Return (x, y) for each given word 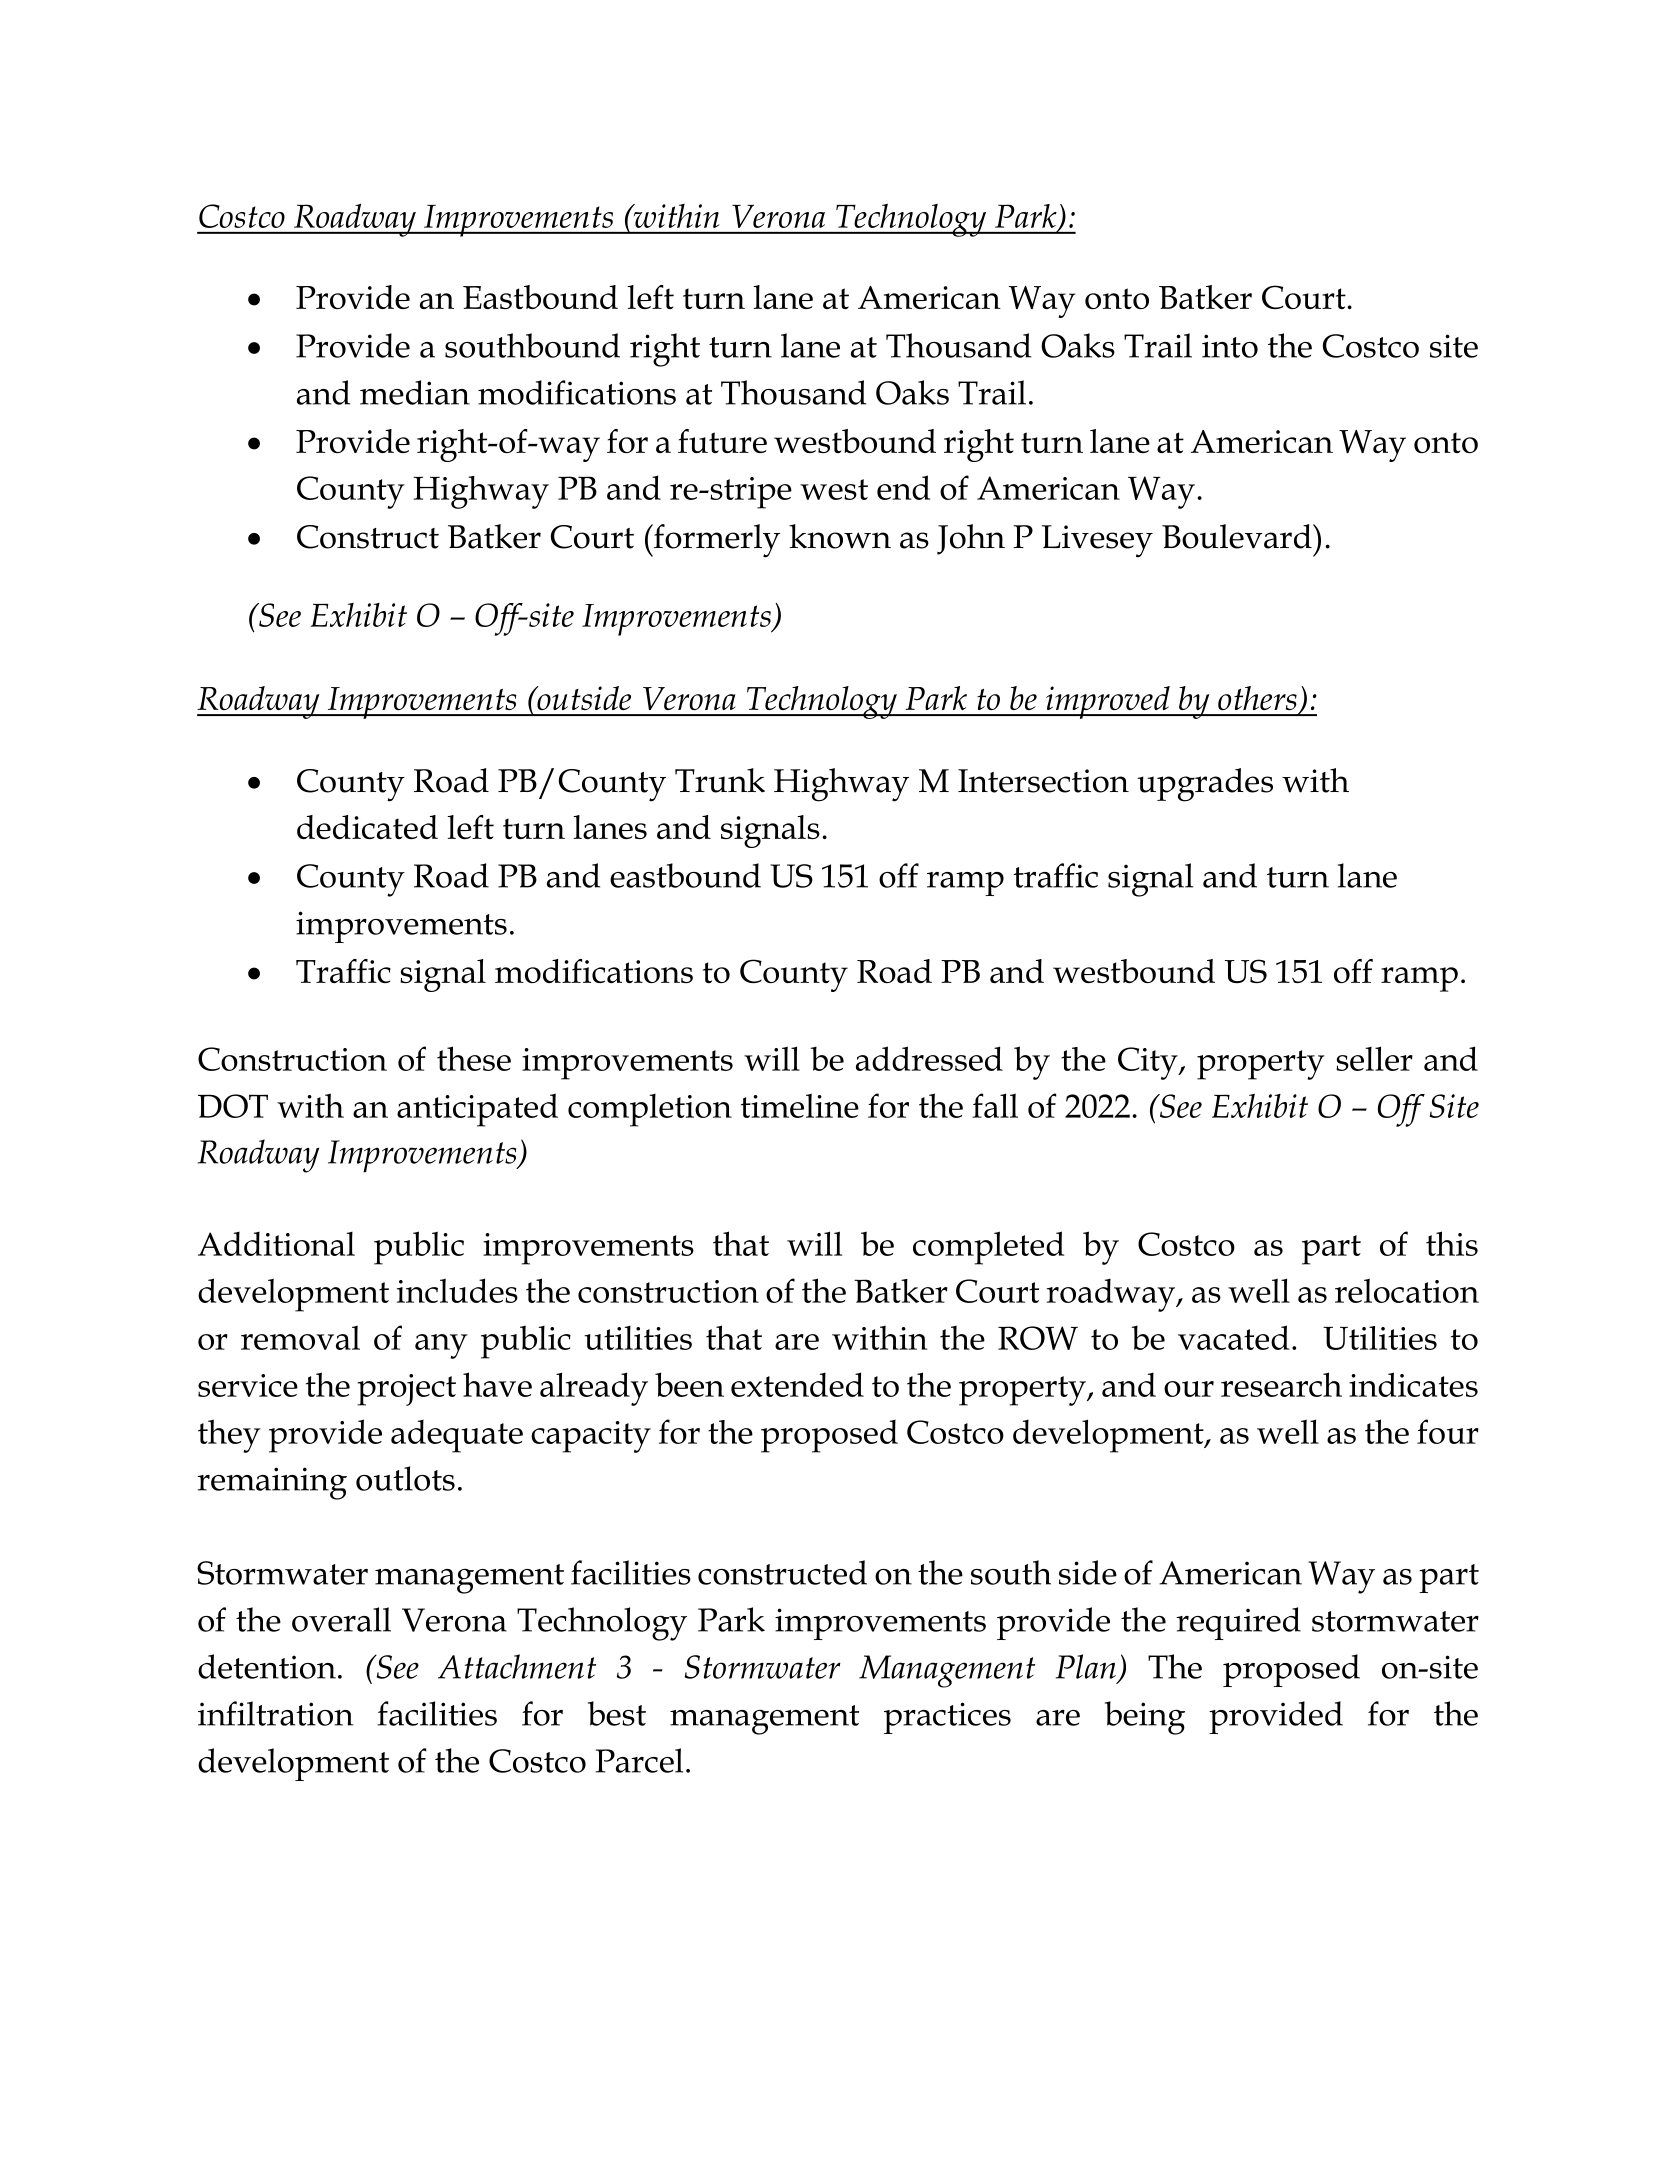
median (415, 392)
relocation (1407, 1290)
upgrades (1205, 785)
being (1145, 1718)
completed (988, 1248)
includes (457, 1290)
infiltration (275, 1713)
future (722, 441)
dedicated (367, 827)
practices (947, 1718)
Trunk (720, 780)
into (1230, 346)
